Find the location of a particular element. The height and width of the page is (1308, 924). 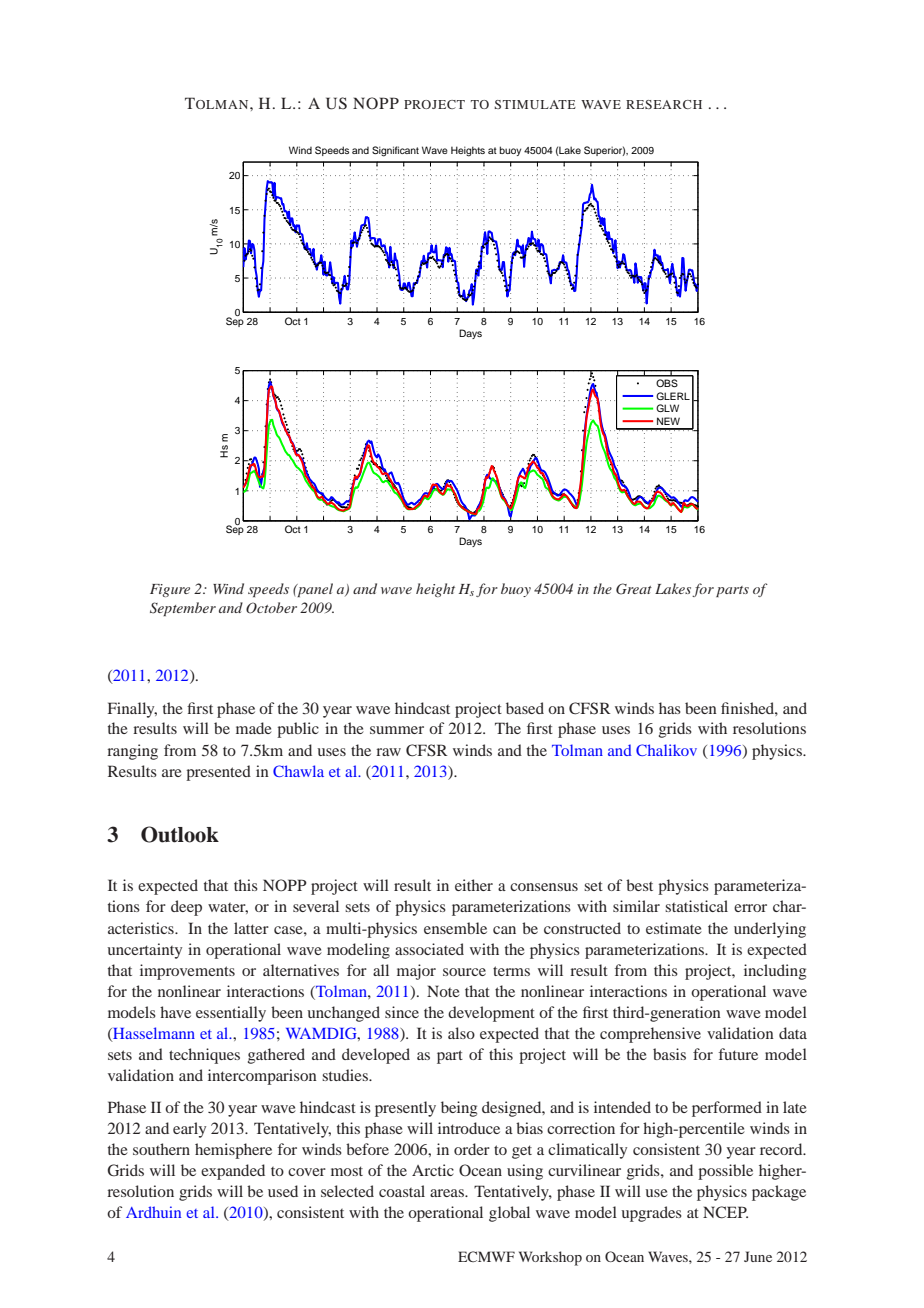

June is located at coordinates (758, 1256).
